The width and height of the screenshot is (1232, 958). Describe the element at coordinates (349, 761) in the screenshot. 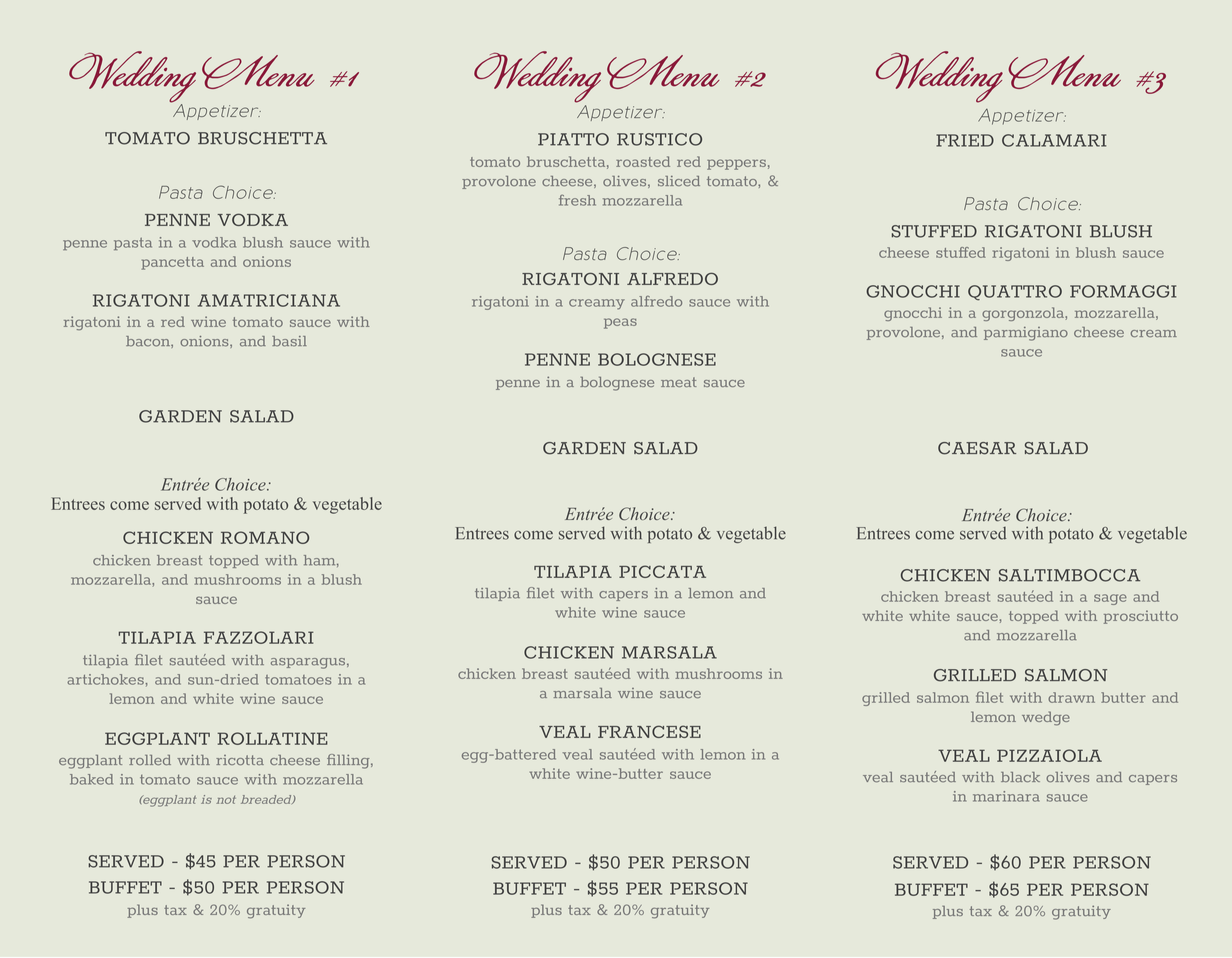

I see `filling` at that location.
